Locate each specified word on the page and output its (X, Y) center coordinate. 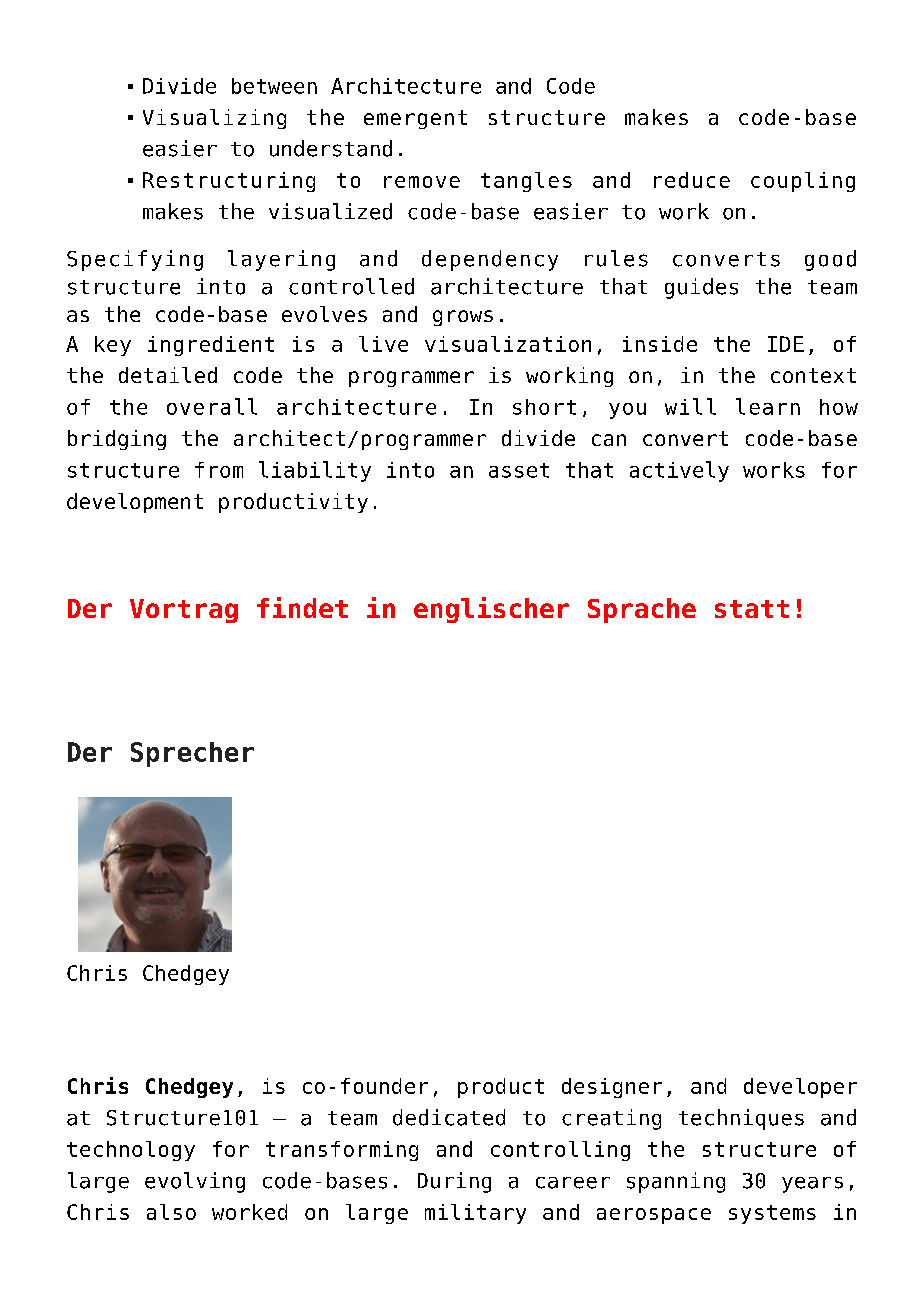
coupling (803, 182)
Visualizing (214, 119)
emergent (415, 119)
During (454, 1182)
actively (679, 471)
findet (302, 607)
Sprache (642, 610)
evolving (195, 1182)
